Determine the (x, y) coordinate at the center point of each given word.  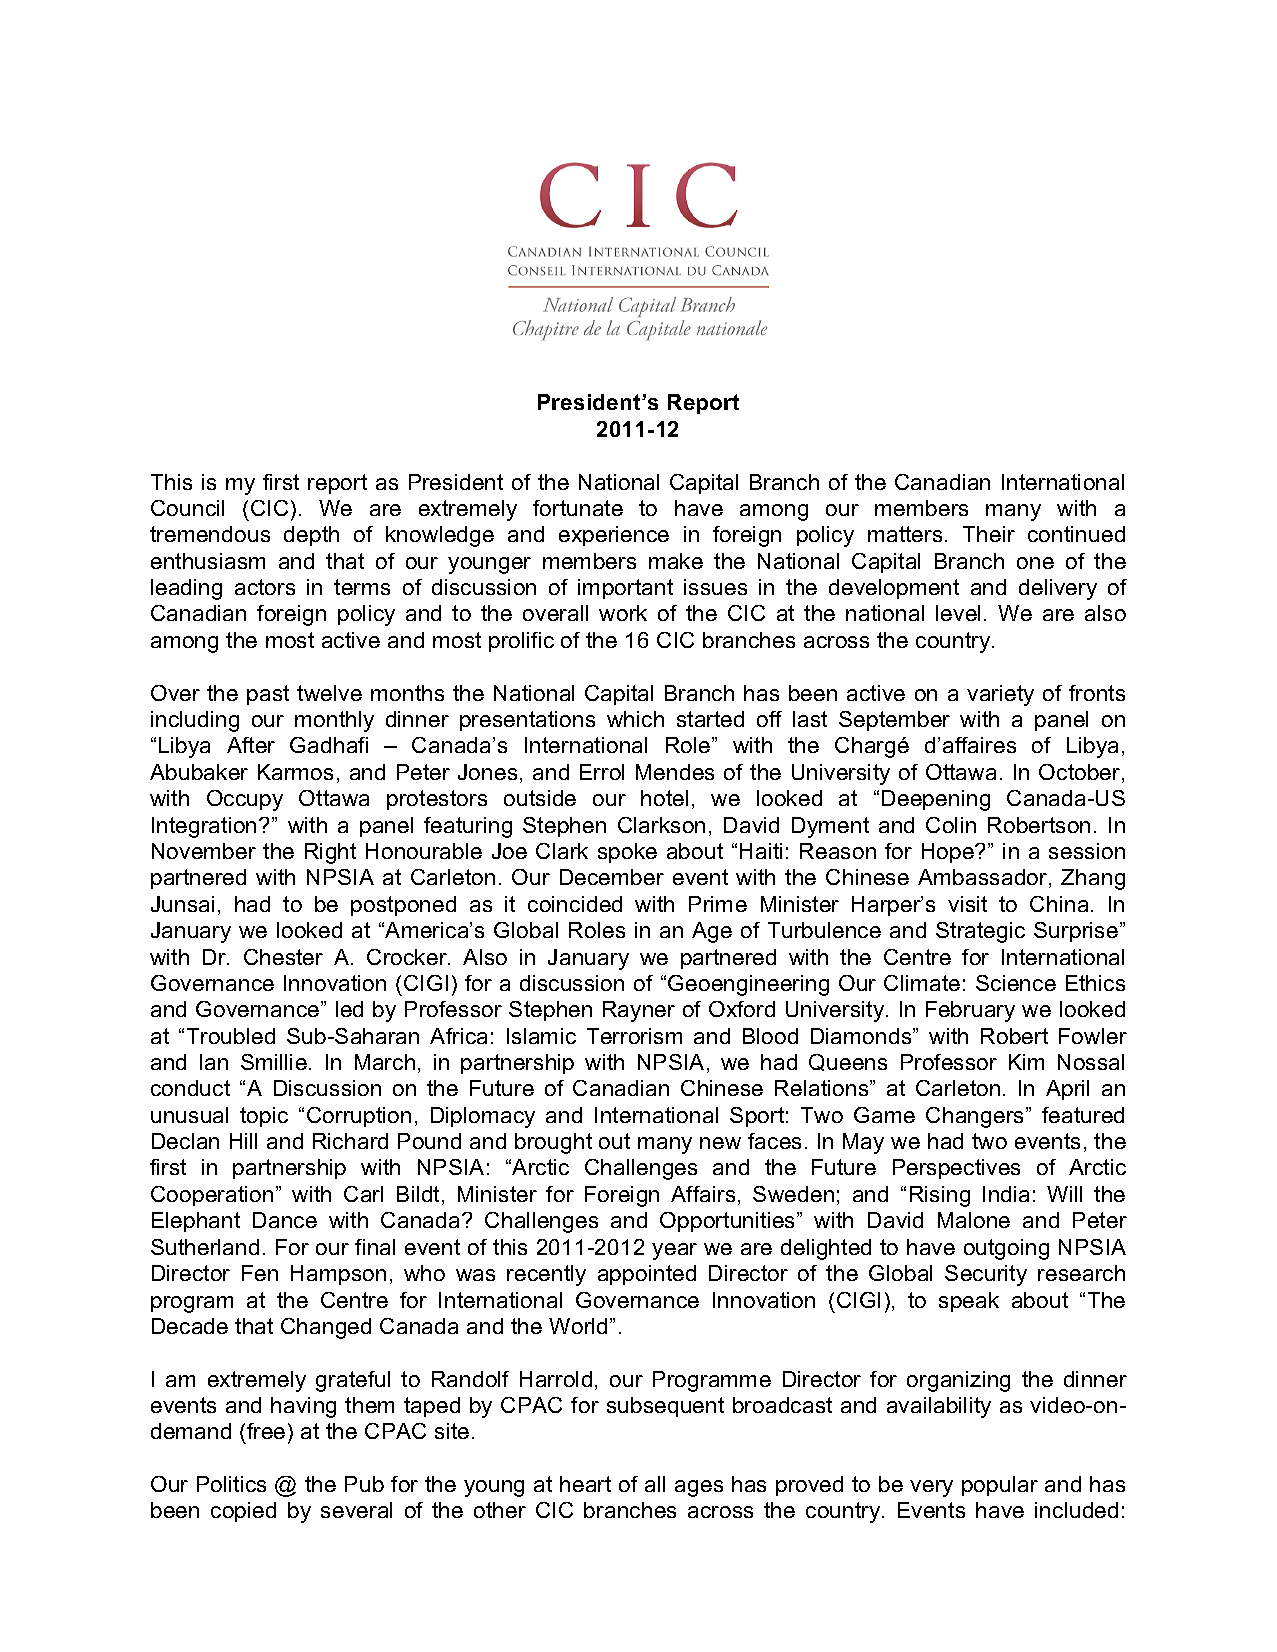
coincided (575, 904)
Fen (260, 1273)
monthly (334, 721)
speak (969, 1302)
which (635, 719)
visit (967, 904)
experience (614, 536)
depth (311, 536)
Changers (976, 1117)
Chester (283, 957)
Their (989, 534)
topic (264, 1117)
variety (1000, 695)
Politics (231, 1484)
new (720, 1143)
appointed (647, 1275)
